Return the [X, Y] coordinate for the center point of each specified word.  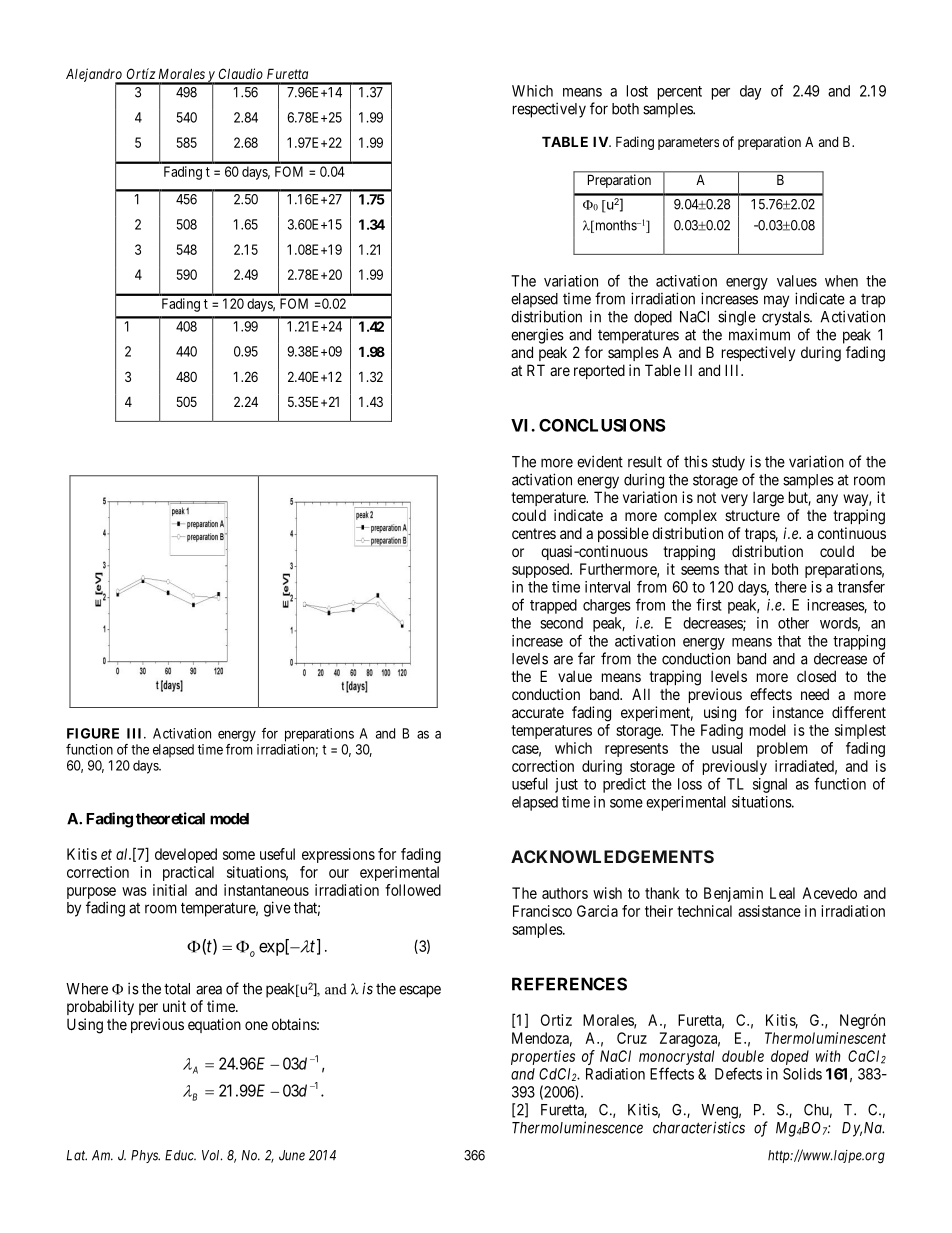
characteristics [699, 1127]
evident [600, 461]
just [566, 785]
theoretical [170, 818]
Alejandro [95, 76]
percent [680, 93]
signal [770, 785]
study [728, 463]
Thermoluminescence [577, 1127]
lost [637, 91]
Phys [145, 1156]
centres [534, 533]
